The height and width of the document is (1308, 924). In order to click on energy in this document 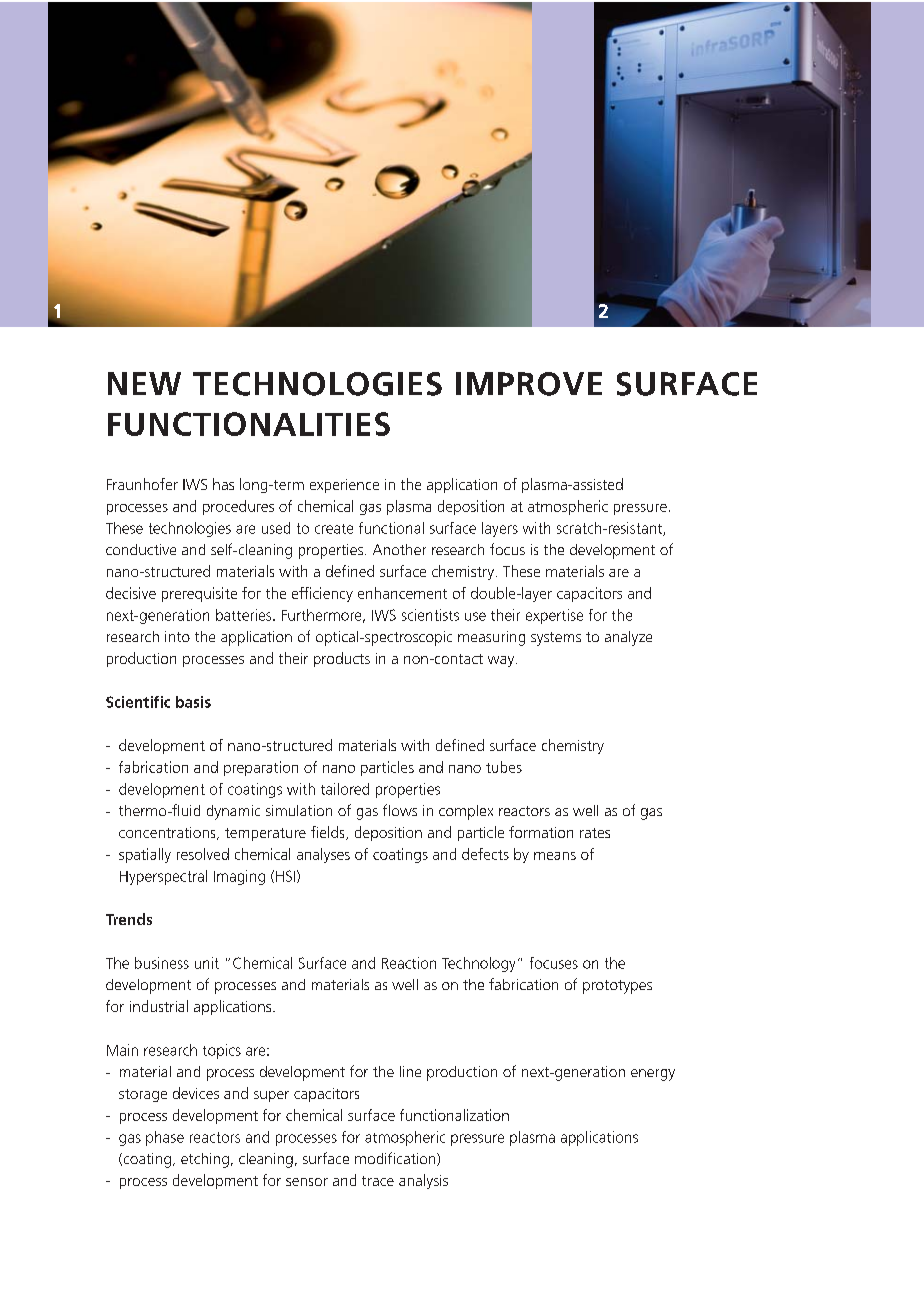, I will do `click(653, 1075)`.
